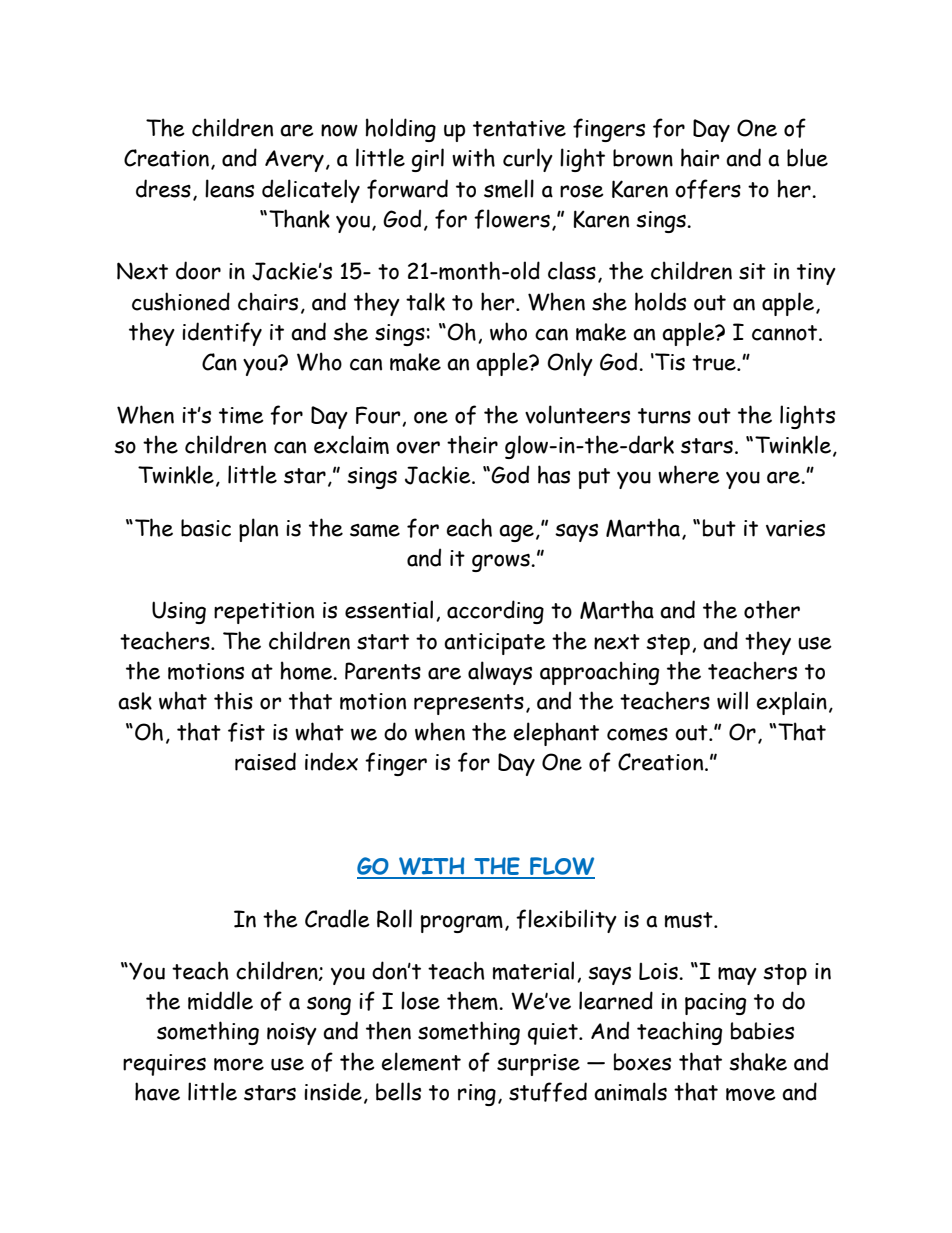  Describe the element at coordinates (241, 415) in the page. I see `time` at that location.
